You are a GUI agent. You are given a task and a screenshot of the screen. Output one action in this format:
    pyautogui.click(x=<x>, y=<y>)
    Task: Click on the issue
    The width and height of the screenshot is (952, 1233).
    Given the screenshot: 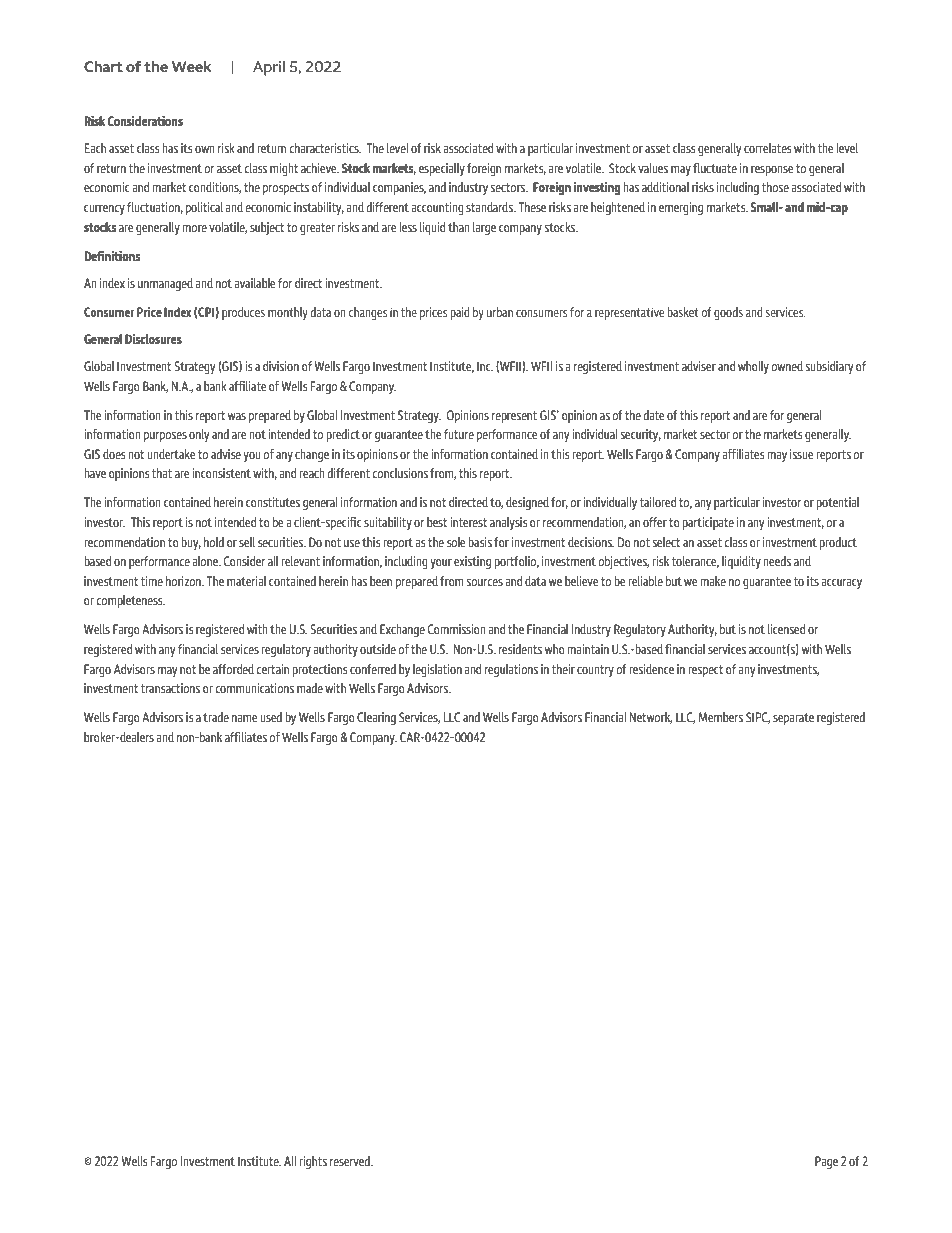 What is the action you would take?
    pyautogui.click(x=801, y=454)
